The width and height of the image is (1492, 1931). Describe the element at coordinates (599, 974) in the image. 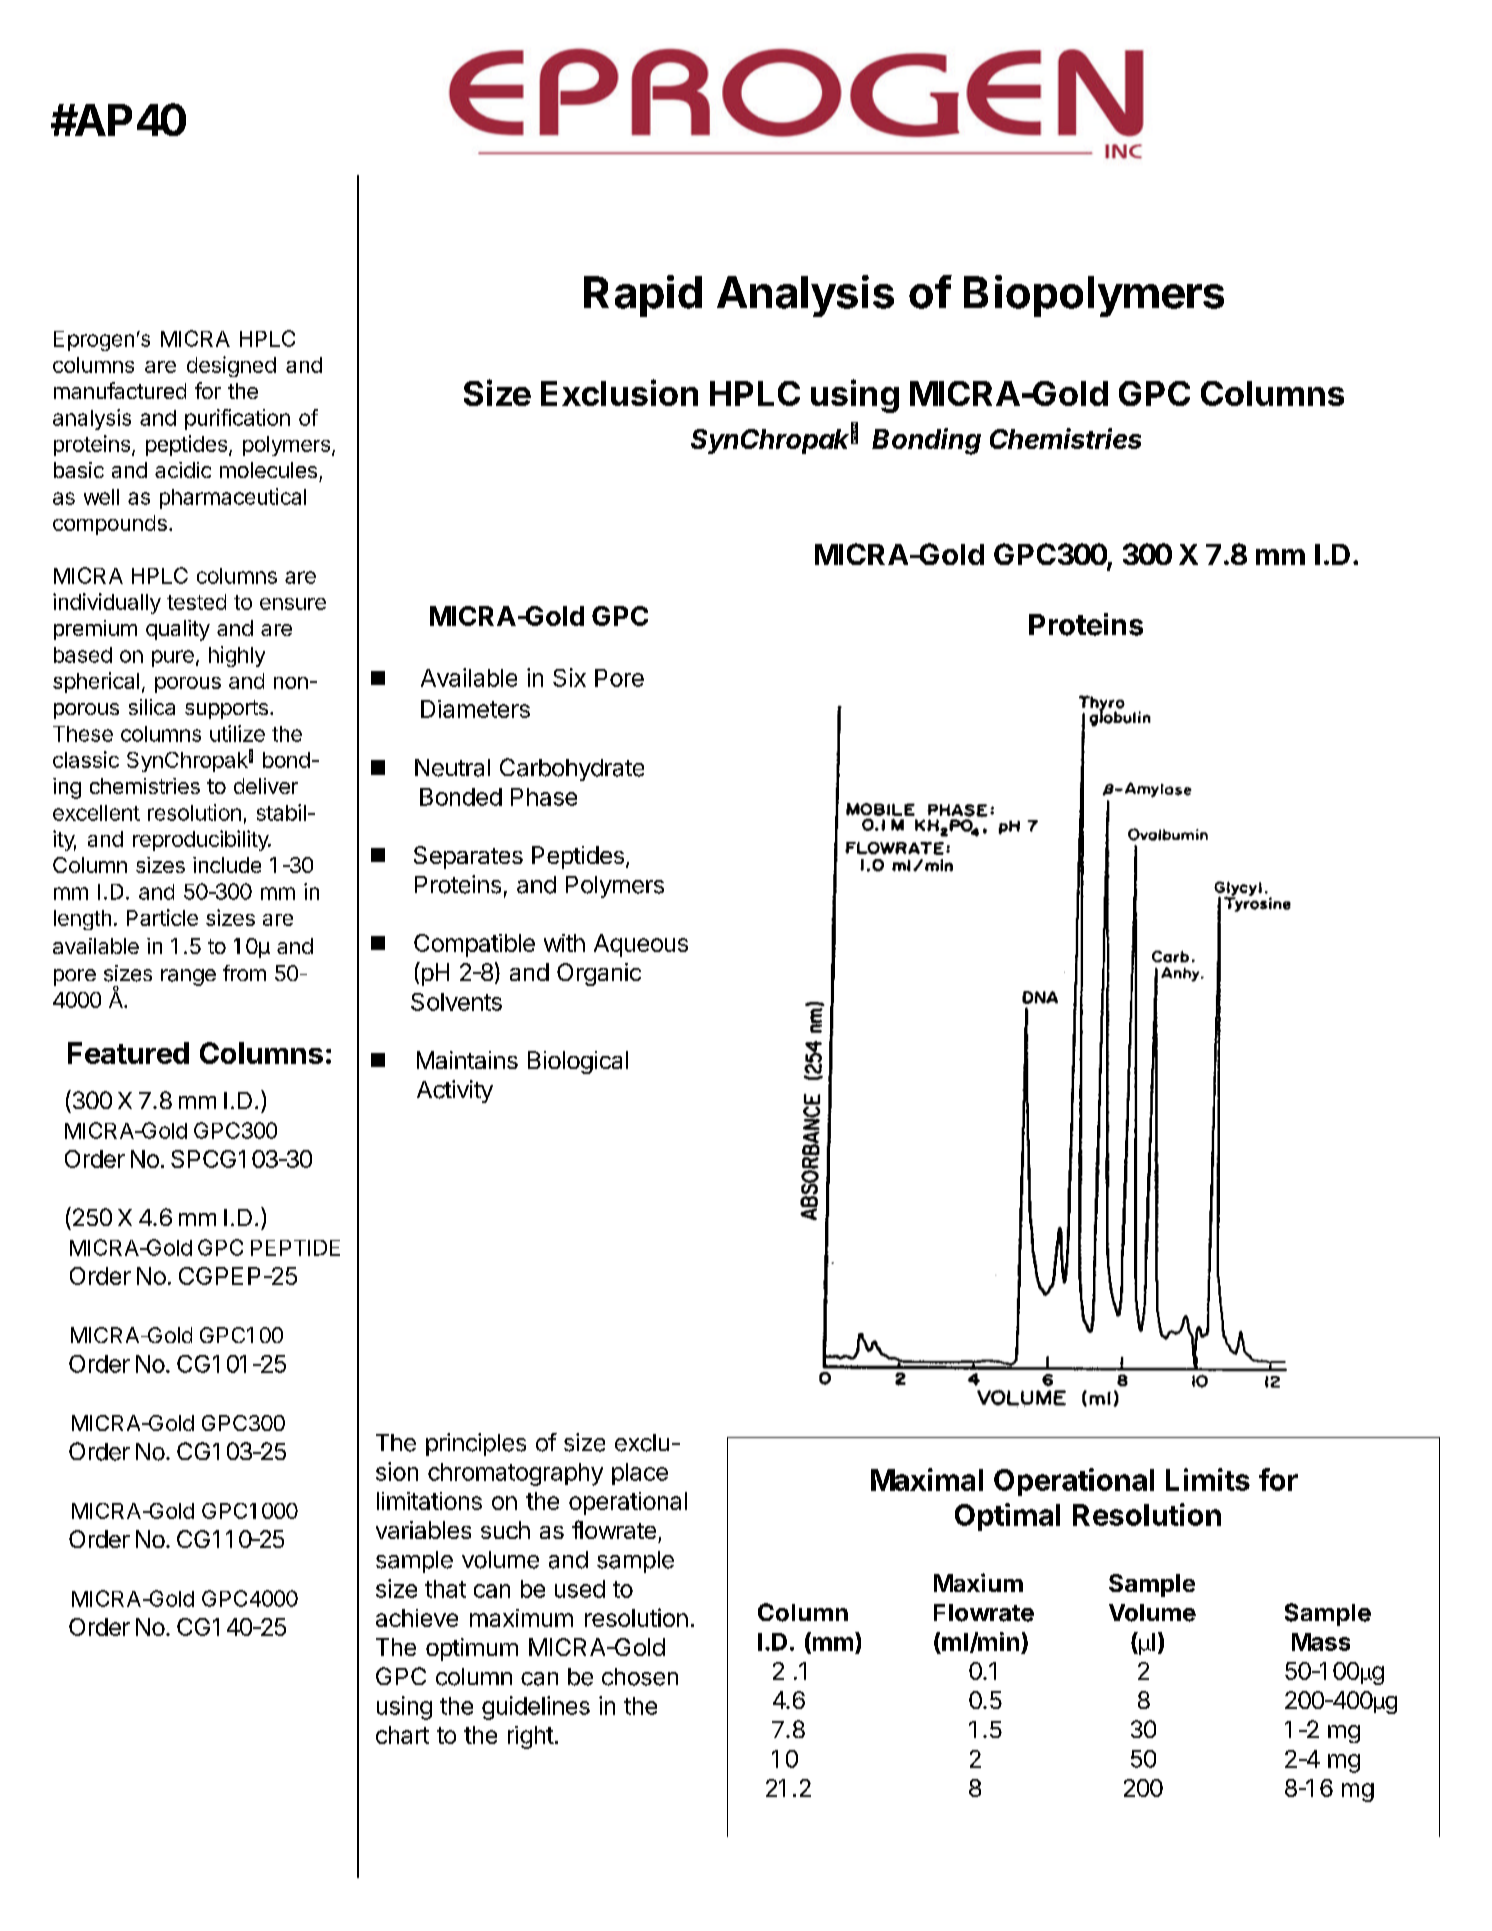

I see `Organic` at that location.
